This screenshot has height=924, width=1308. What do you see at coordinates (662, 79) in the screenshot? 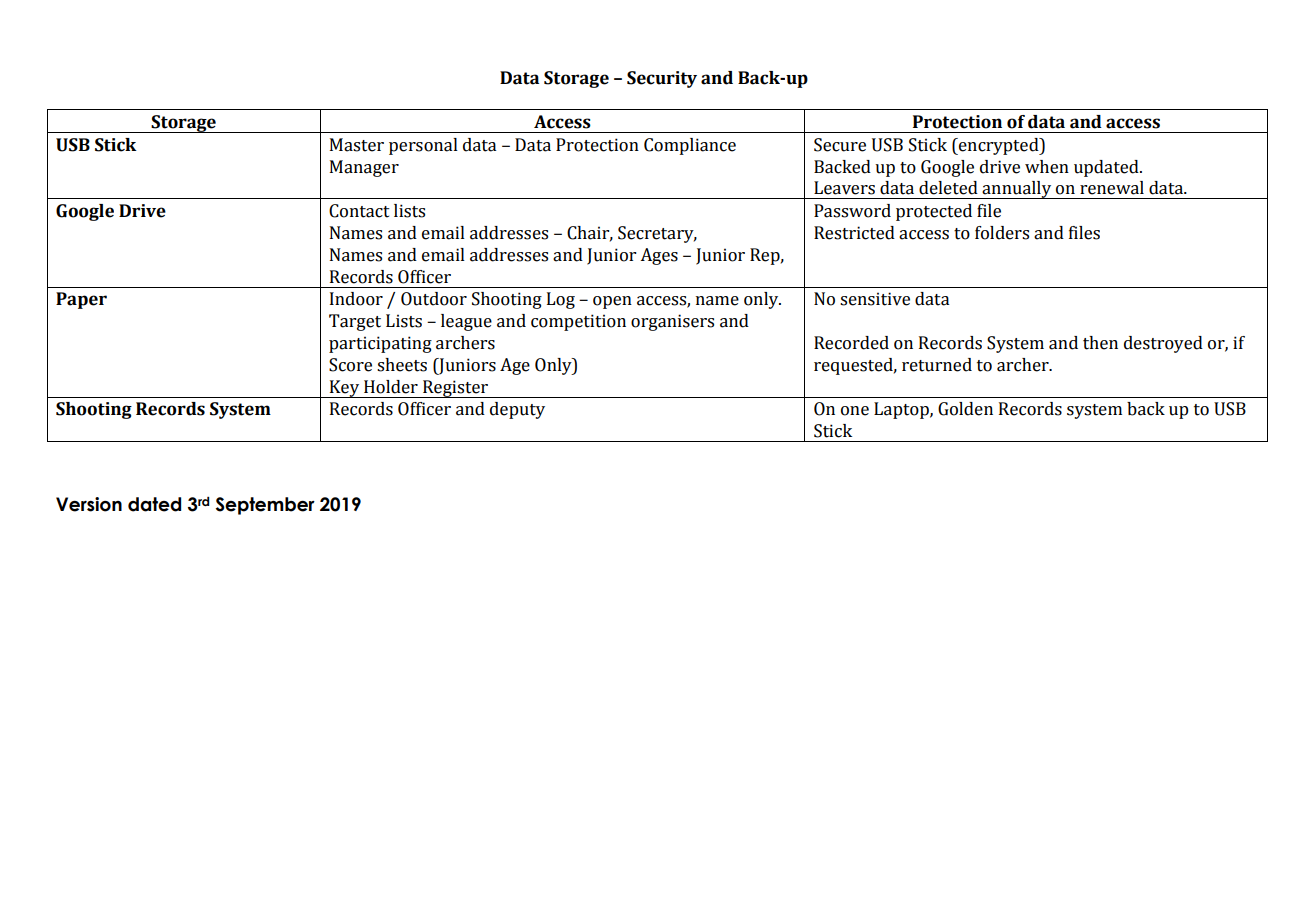
I see `Security` at bounding box center [662, 79].
